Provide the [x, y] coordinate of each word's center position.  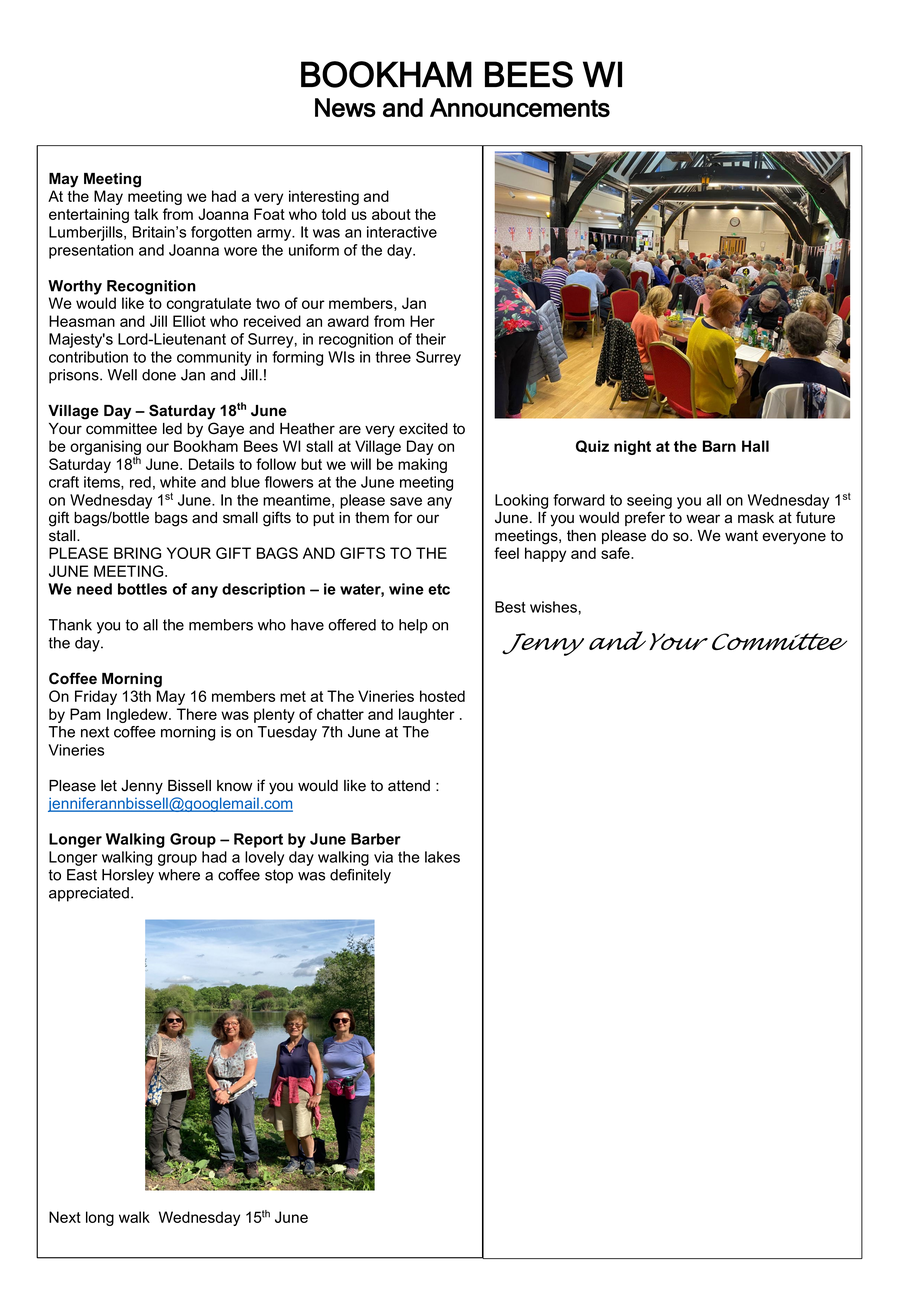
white [178, 482]
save [406, 501]
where [179, 875]
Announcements [520, 107]
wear [703, 519]
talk [146, 214]
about [391, 214]
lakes [442, 857]
